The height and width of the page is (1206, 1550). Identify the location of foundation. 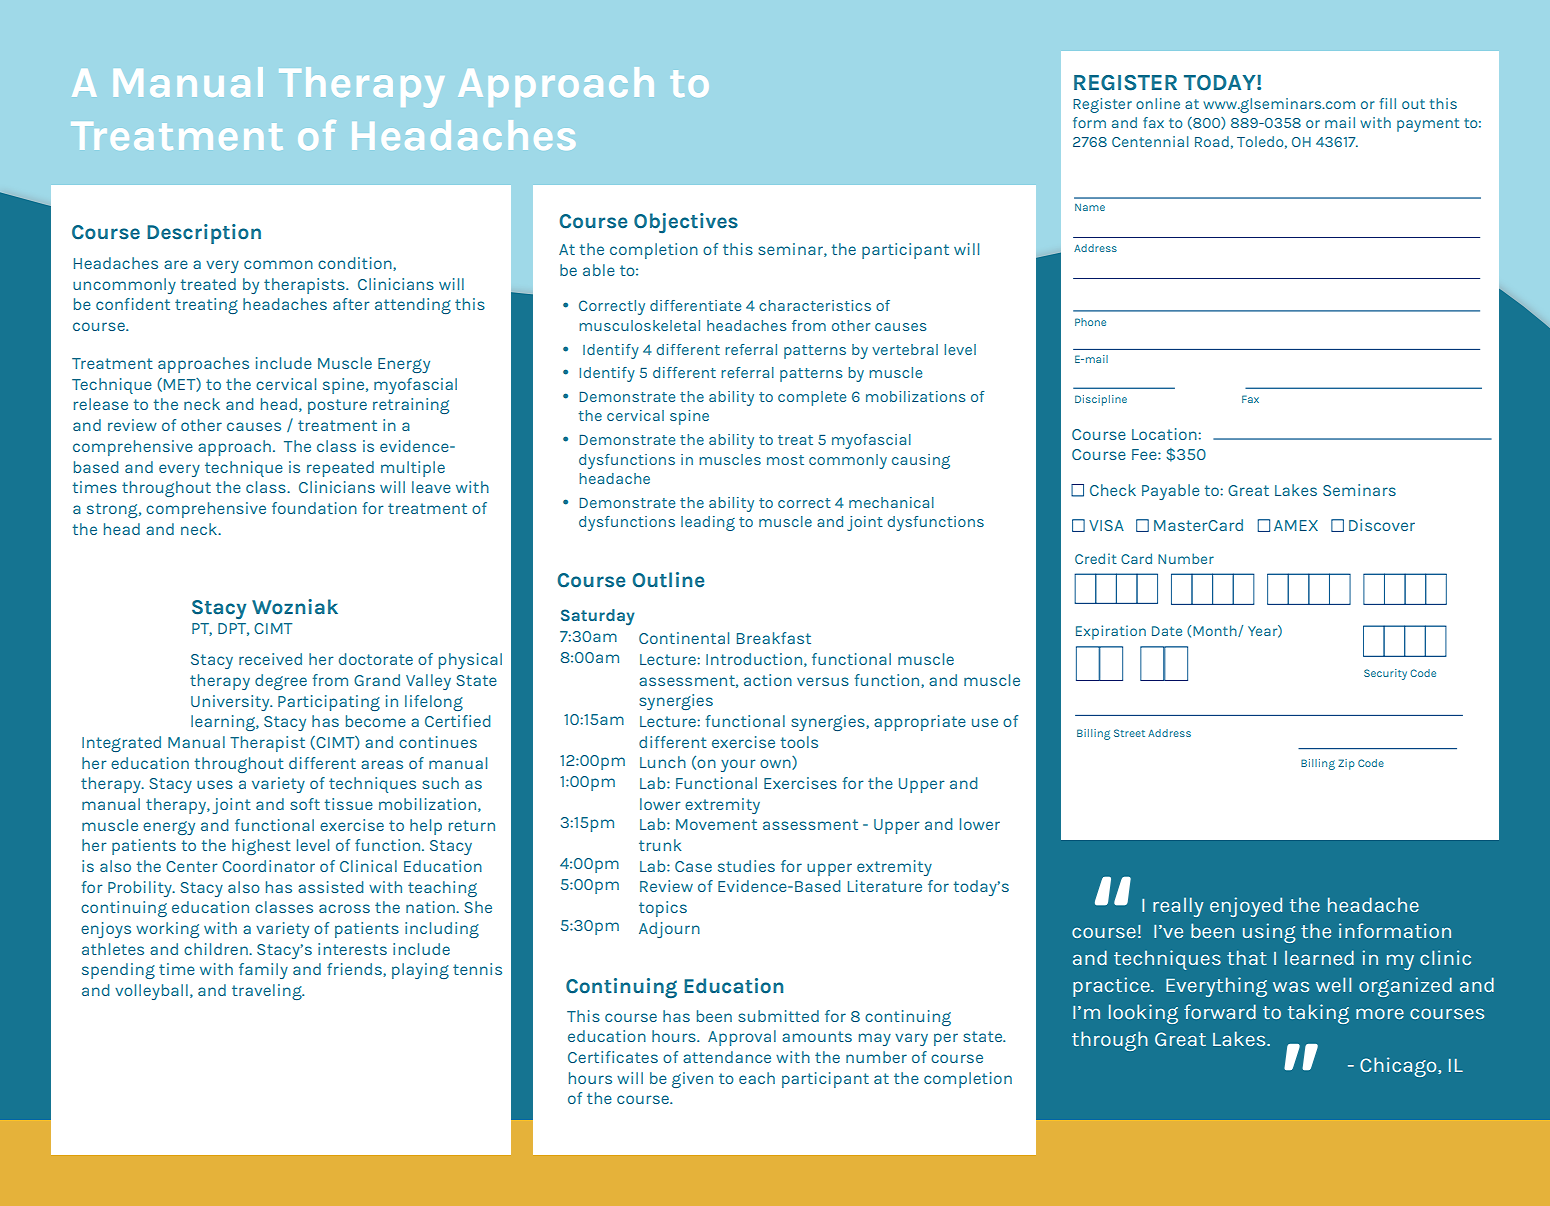
(314, 508).
